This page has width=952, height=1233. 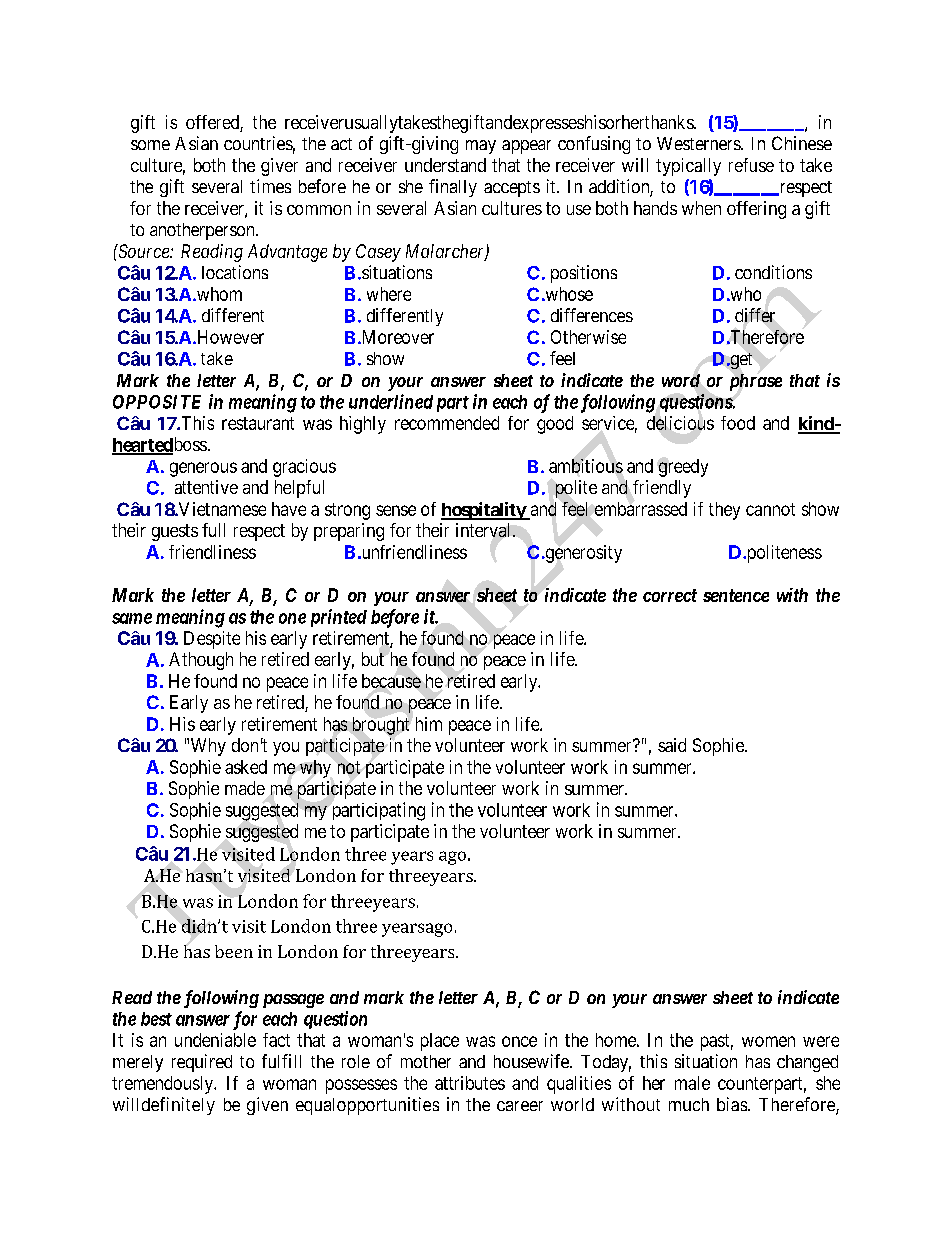 What do you see at coordinates (751, 165) in the page?
I see `refuse` at bounding box center [751, 165].
